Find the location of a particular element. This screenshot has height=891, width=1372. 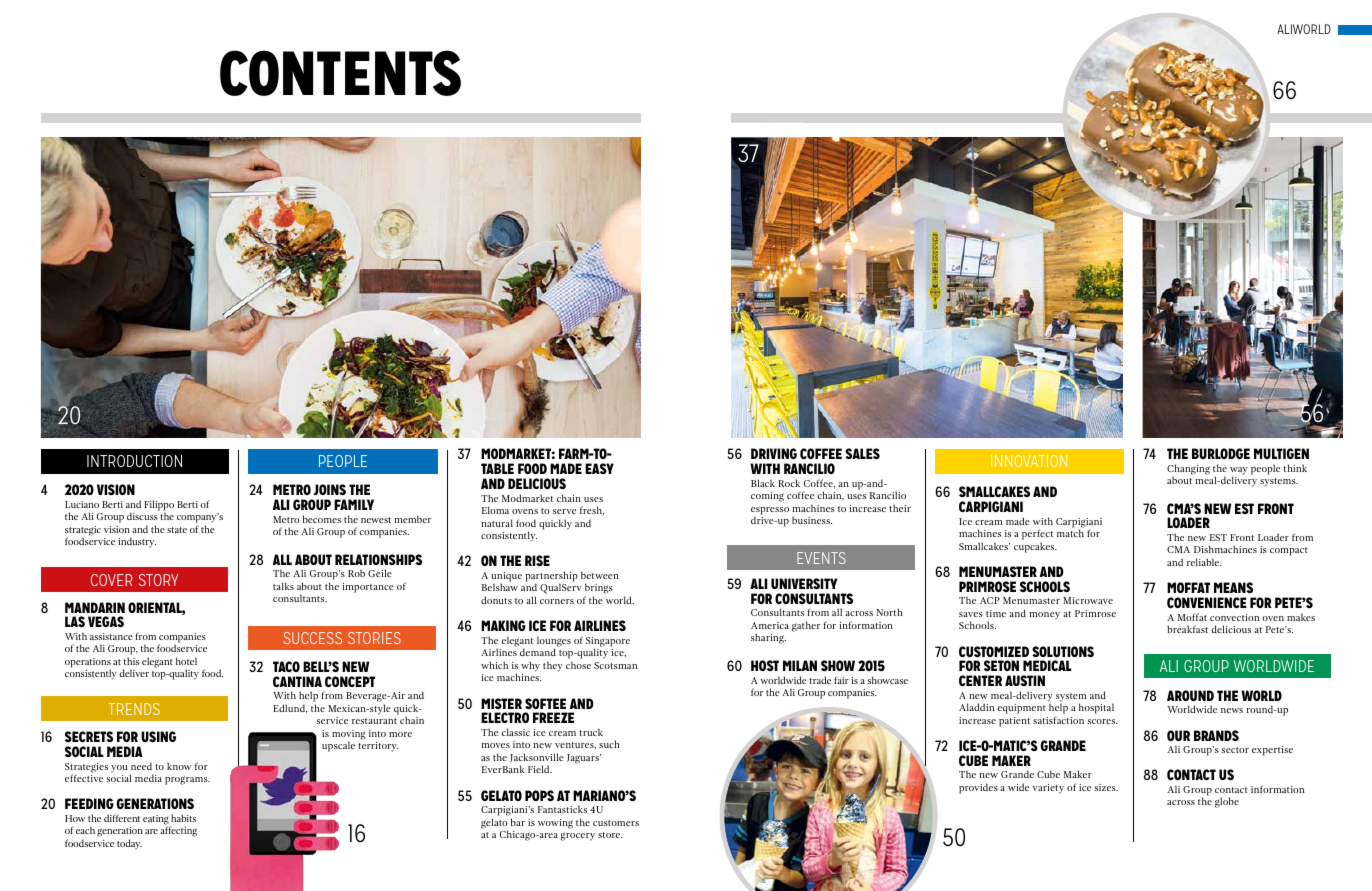

INTRODUCTION is located at coordinates (134, 461).
